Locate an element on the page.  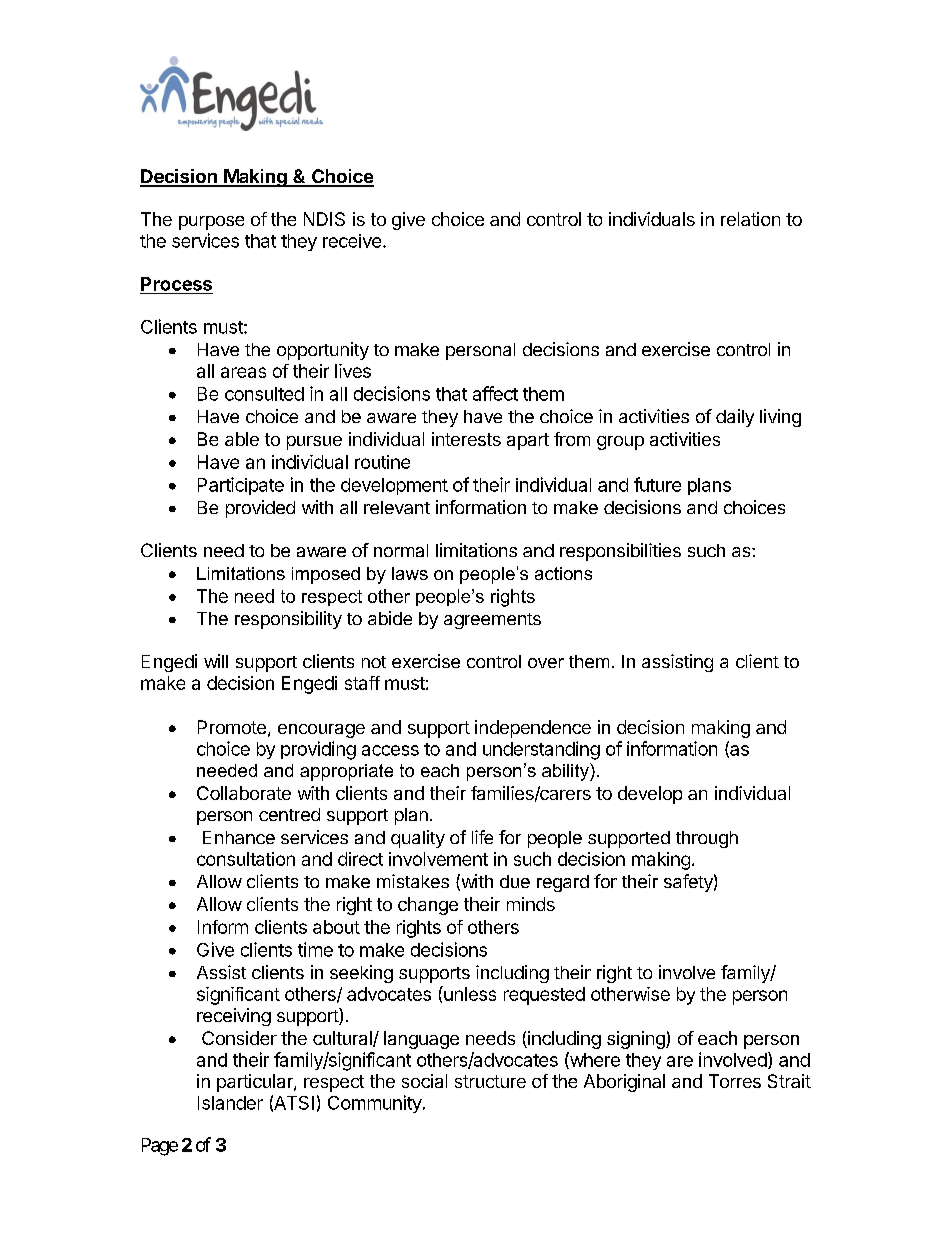
purpose is located at coordinates (211, 223).
